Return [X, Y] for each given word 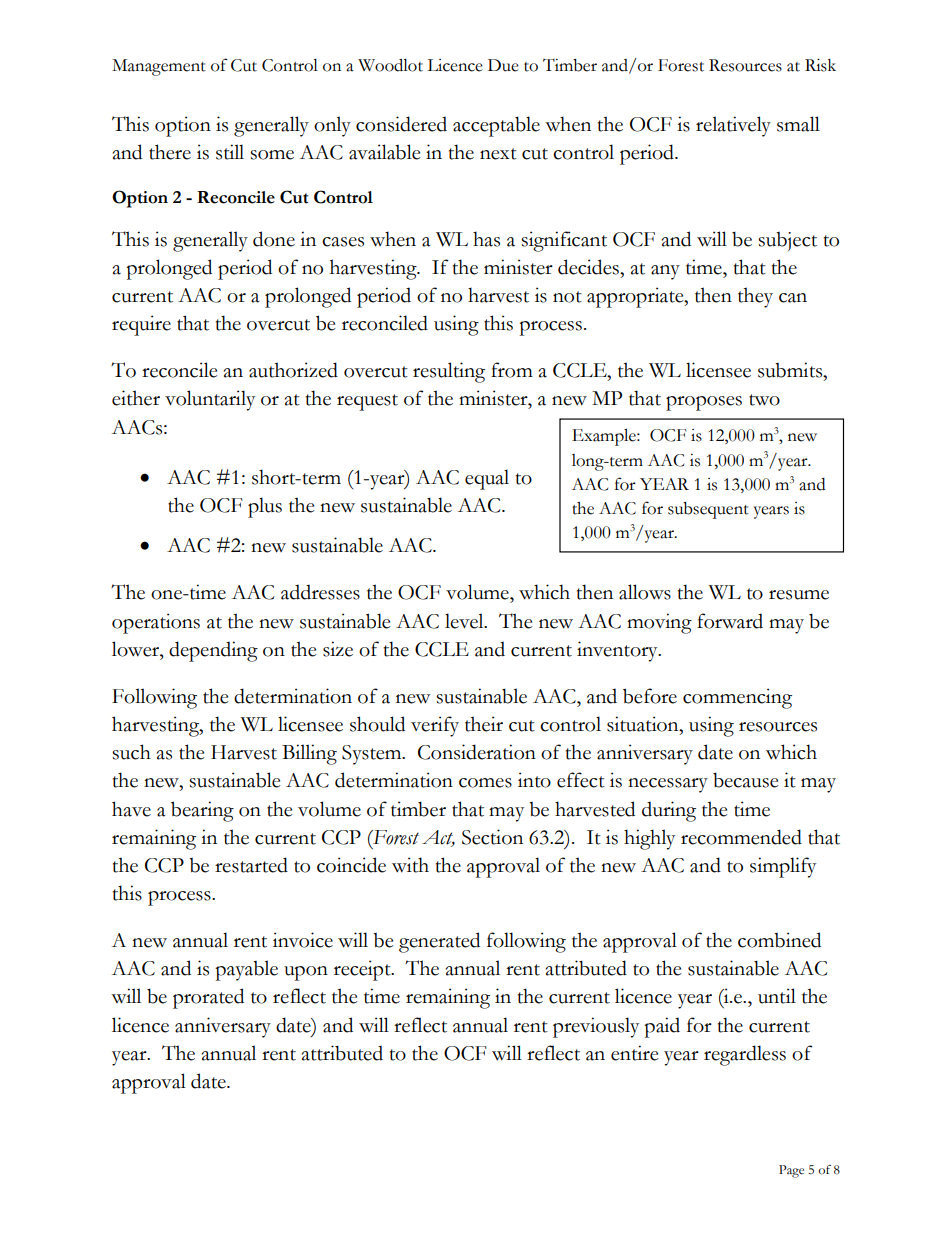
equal [487, 479]
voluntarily [210, 400]
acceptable [496, 126]
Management [159, 67]
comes [485, 783]
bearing [202, 811]
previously [596, 1027]
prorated [208, 998]
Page [791, 1171]
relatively [733, 126]
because [746, 780]
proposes [704, 403]
